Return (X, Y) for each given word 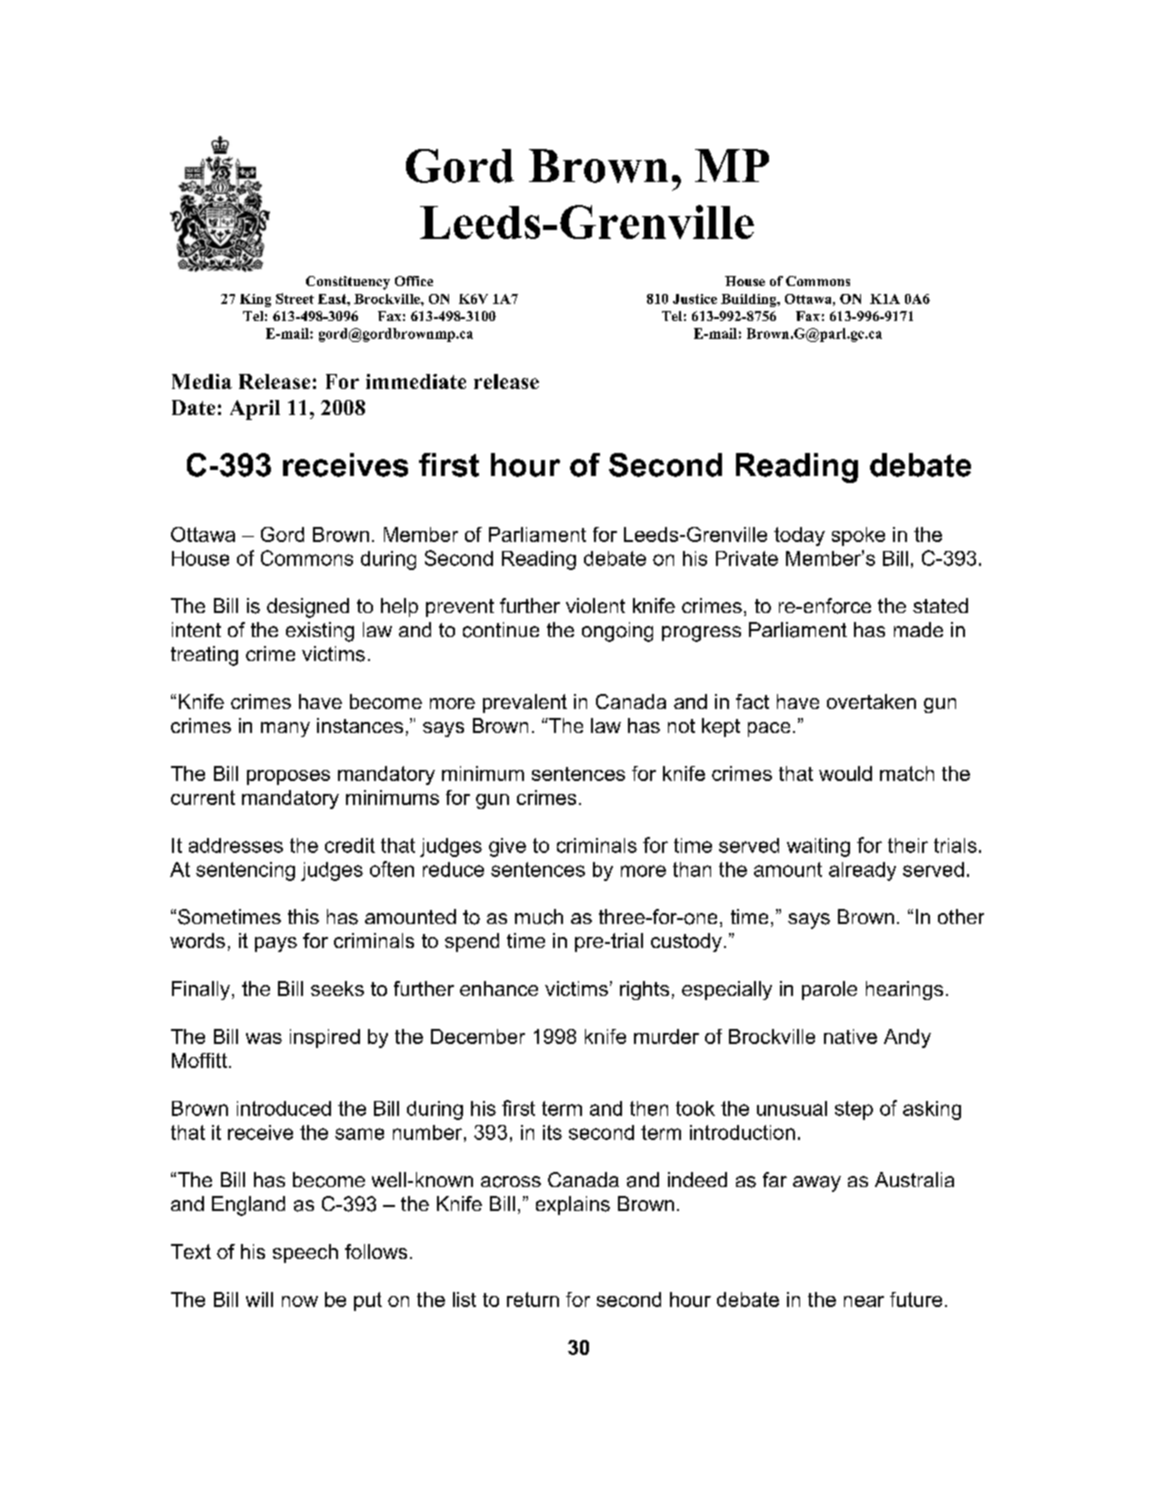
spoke (858, 536)
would (845, 773)
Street (295, 298)
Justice (695, 299)
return (533, 1299)
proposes (288, 777)
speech (305, 1253)
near (864, 1301)
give (507, 847)
